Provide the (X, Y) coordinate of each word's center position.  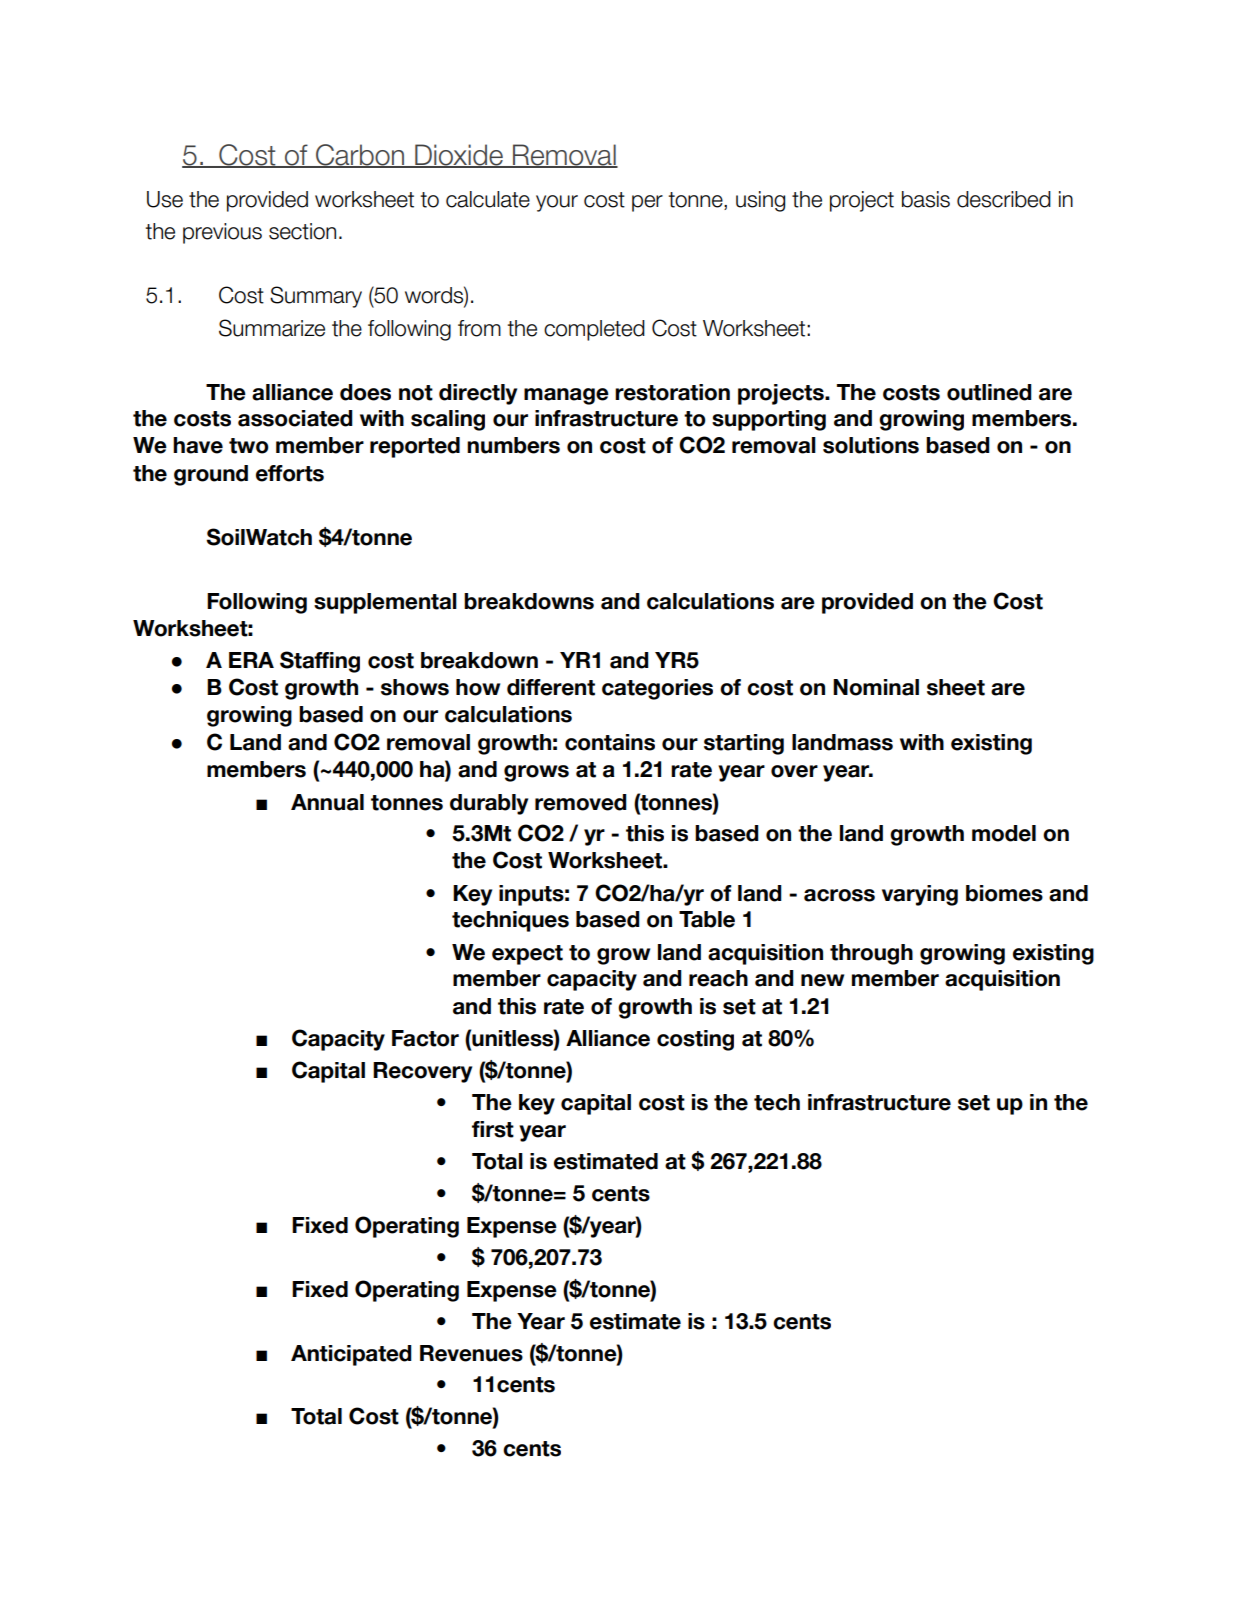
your (557, 203)
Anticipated (351, 1355)
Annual (327, 802)
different (551, 687)
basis (926, 199)
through (871, 954)
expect (527, 955)
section (302, 231)
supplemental (385, 603)
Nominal (876, 687)
